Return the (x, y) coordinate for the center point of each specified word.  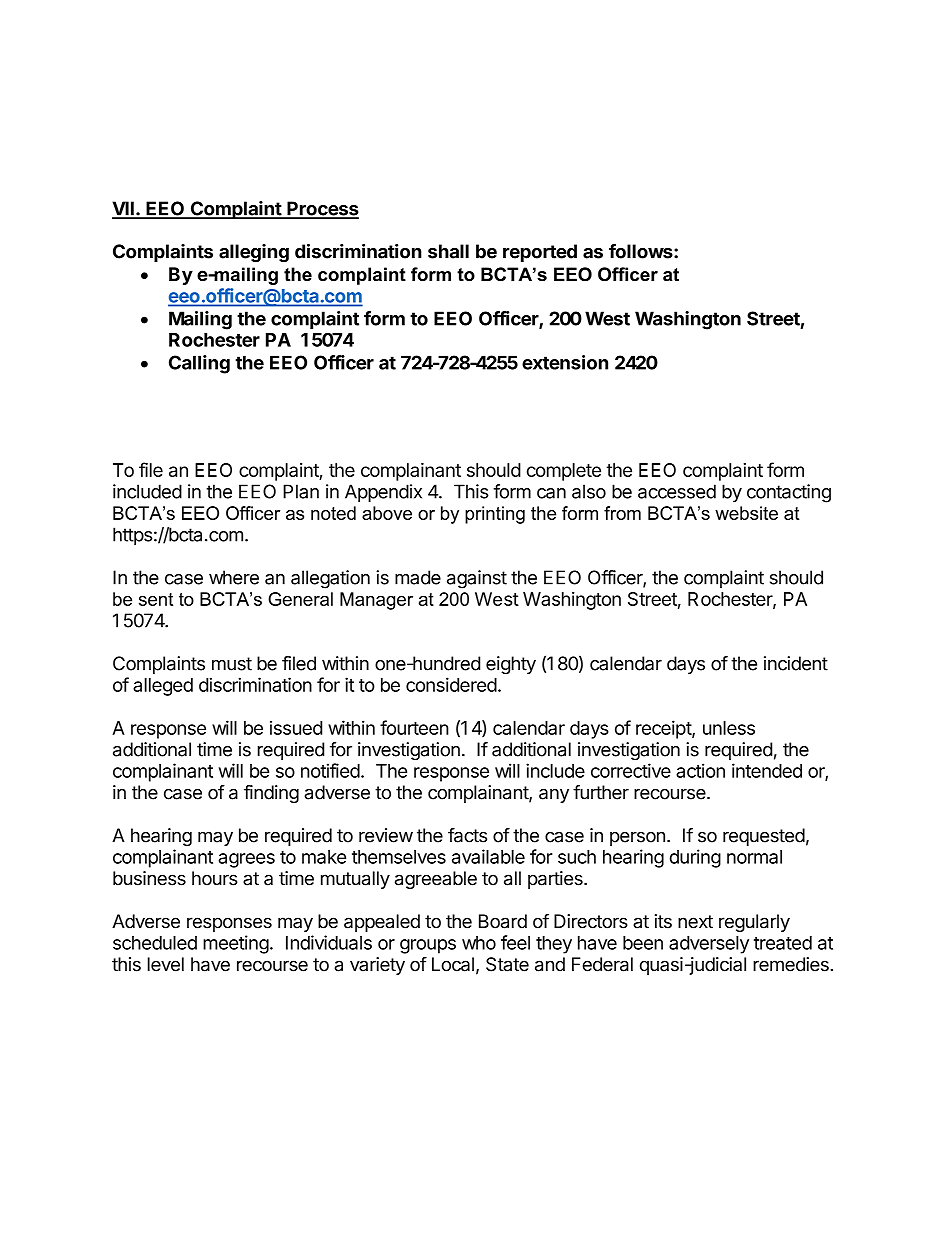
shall (448, 251)
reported (540, 253)
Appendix (383, 493)
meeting (236, 944)
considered (451, 684)
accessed (677, 491)
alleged (163, 687)
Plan (301, 491)
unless (729, 728)
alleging (254, 253)
